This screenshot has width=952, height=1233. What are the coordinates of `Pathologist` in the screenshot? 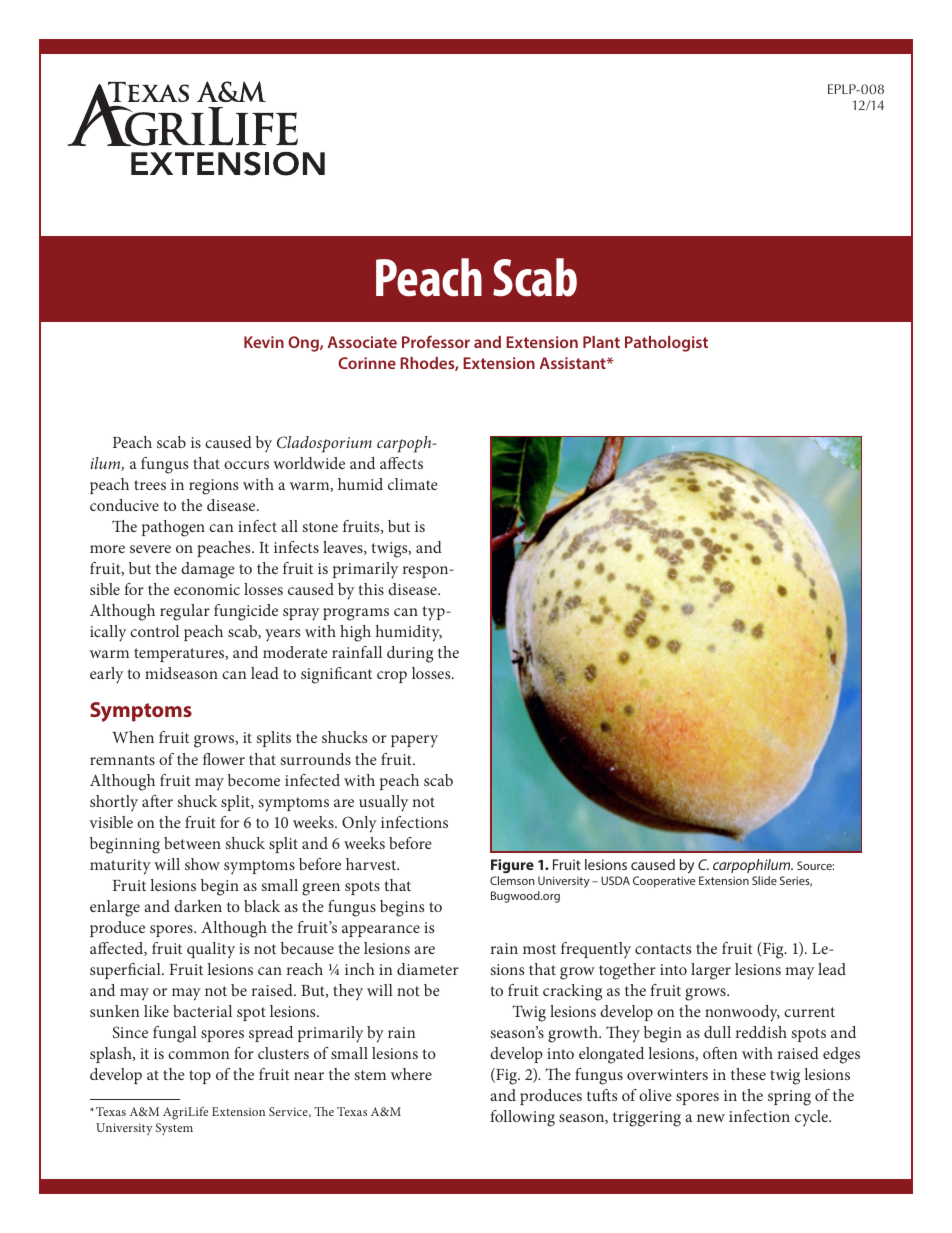 It's located at (666, 344).
